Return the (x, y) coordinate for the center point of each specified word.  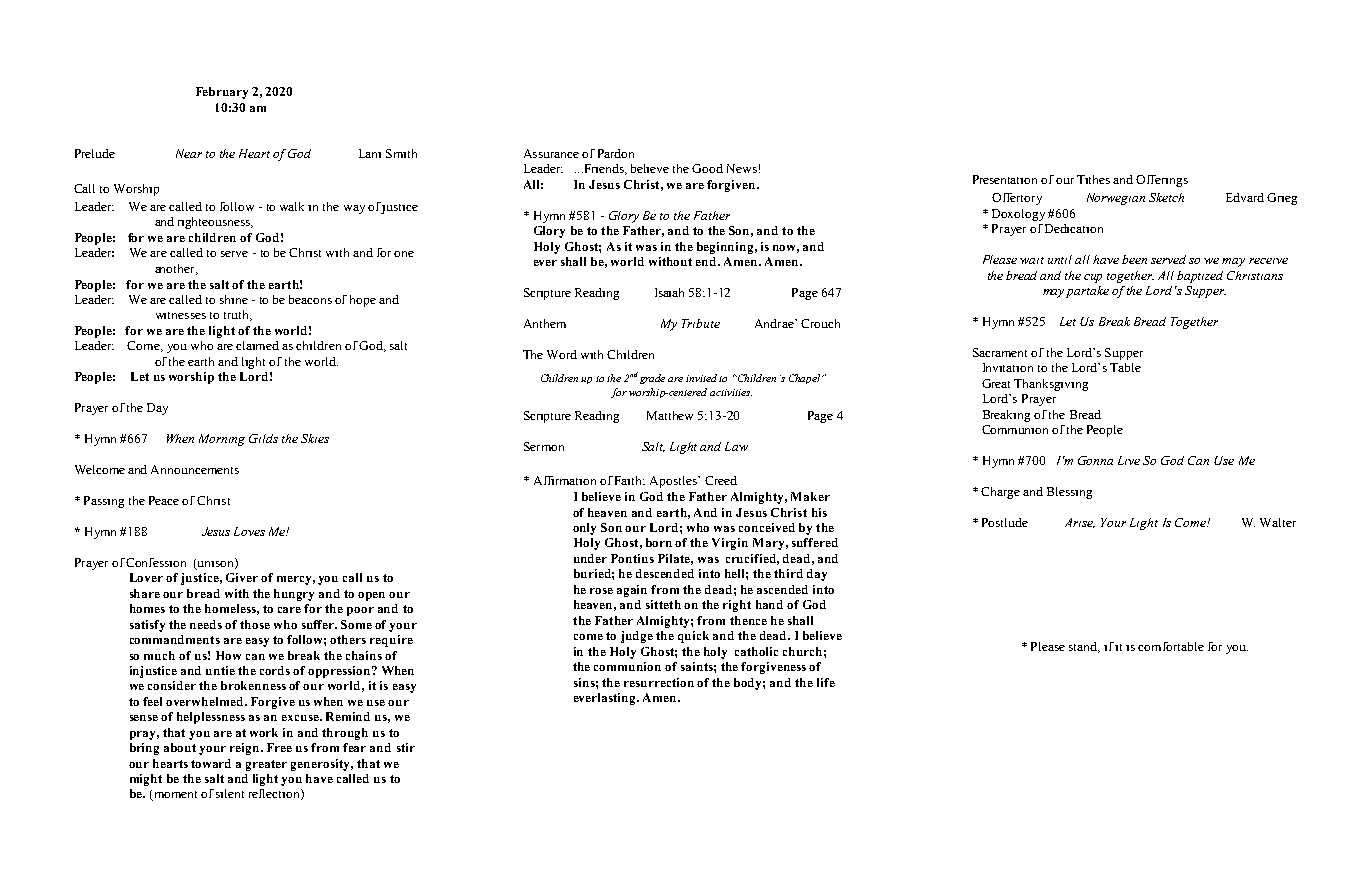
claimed (257, 345)
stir (406, 747)
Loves (249, 531)
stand (1084, 647)
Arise (1080, 523)
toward (211, 763)
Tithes (1093, 179)
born (659, 542)
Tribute (701, 323)
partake (1087, 292)
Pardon (616, 153)
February (222, 93)
